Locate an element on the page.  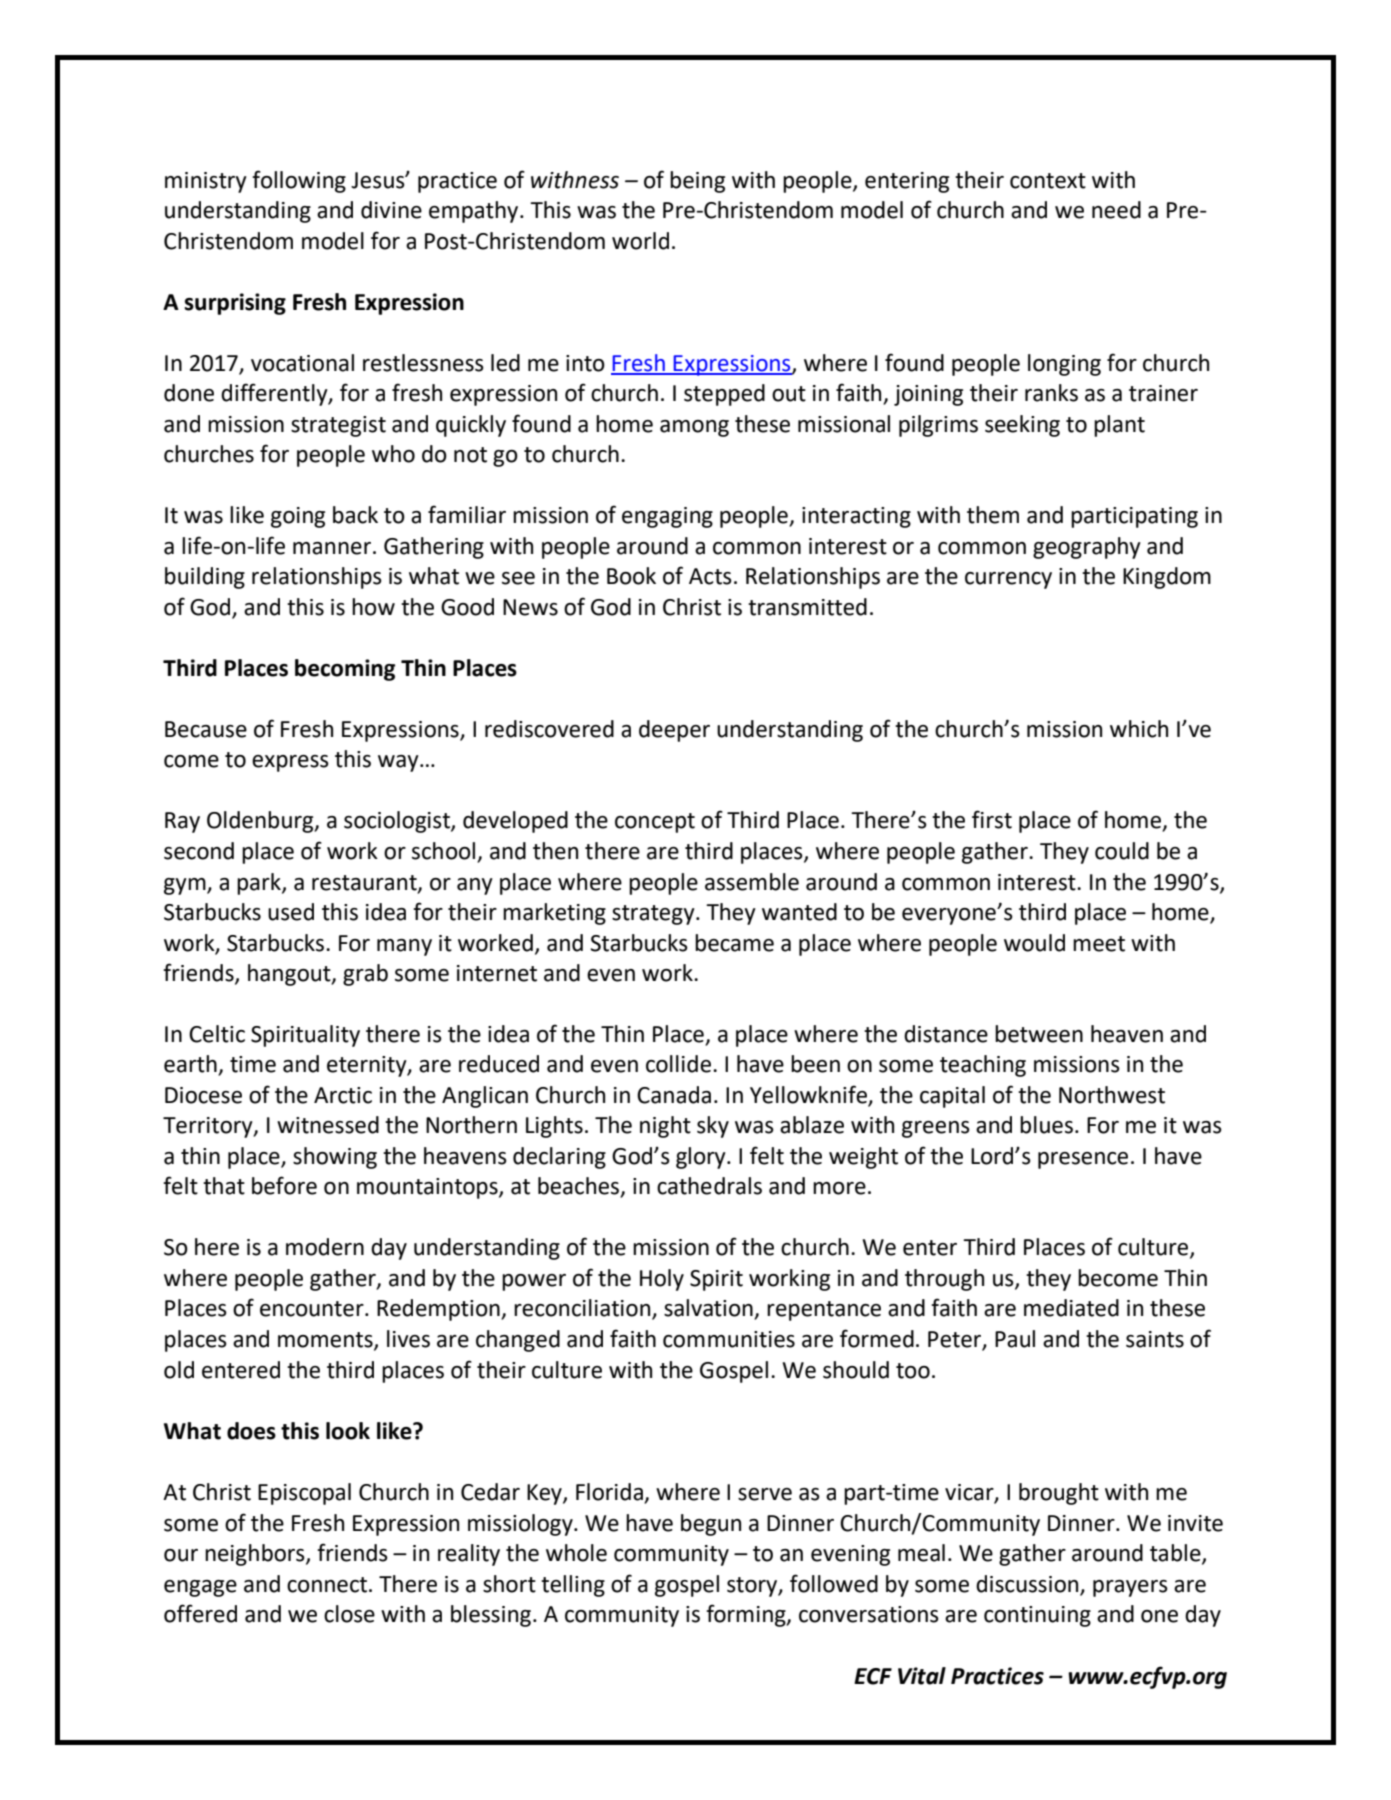
communities is located at coordinates (729, 1339).
